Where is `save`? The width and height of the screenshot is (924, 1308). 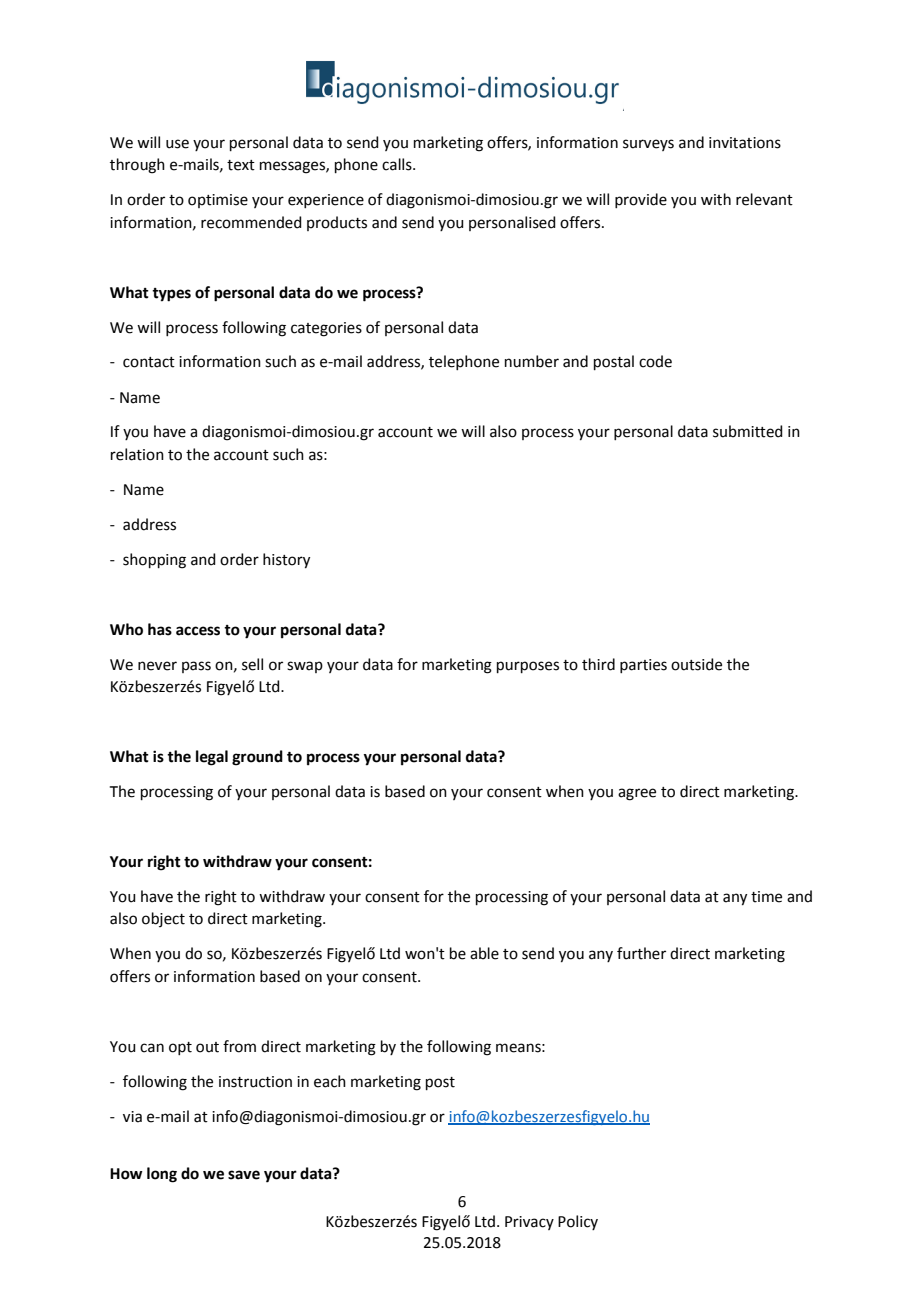 save is located at coordinates (244, 1175).
